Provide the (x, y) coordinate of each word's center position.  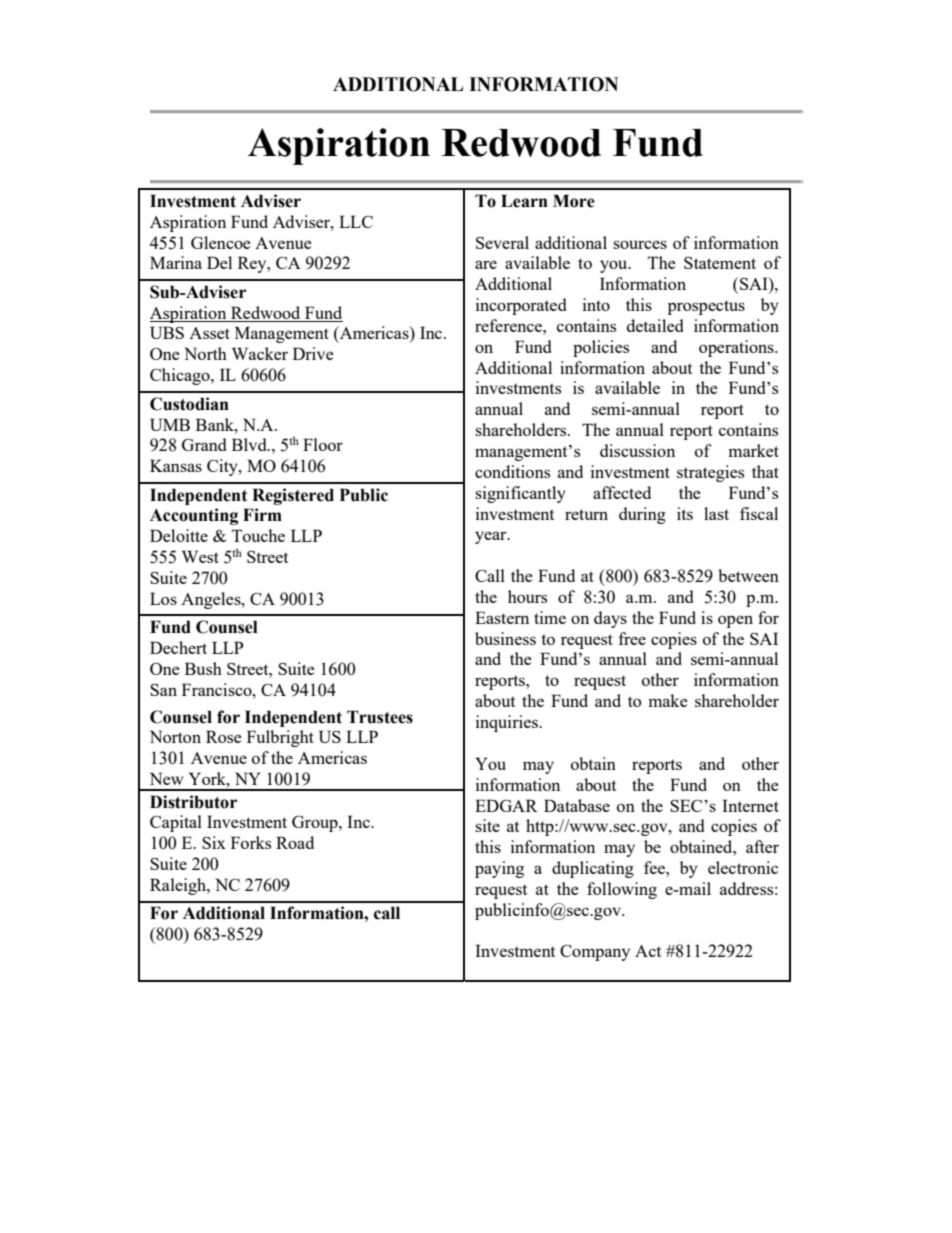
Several (502, 242)
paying (499, 869)
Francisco (218, 689)
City (223, 467)
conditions (512, 471)
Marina (176, 262)
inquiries (508, 723)
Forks (251, 842)
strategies (710, 473)
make (668, 700)
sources (640, 244)
